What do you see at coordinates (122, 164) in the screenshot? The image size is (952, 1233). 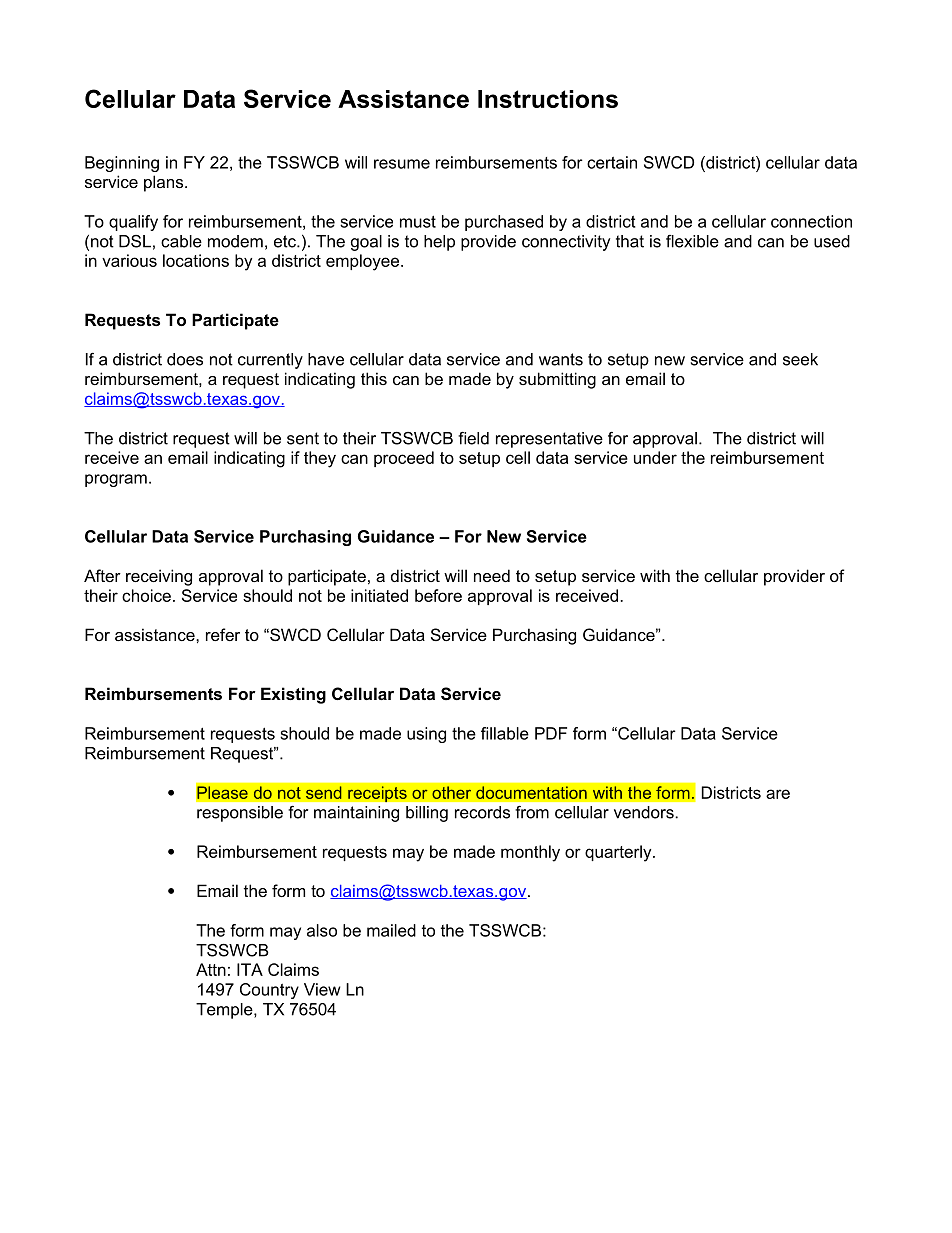 I see `Beginning` at bounding box center [122, 164].
